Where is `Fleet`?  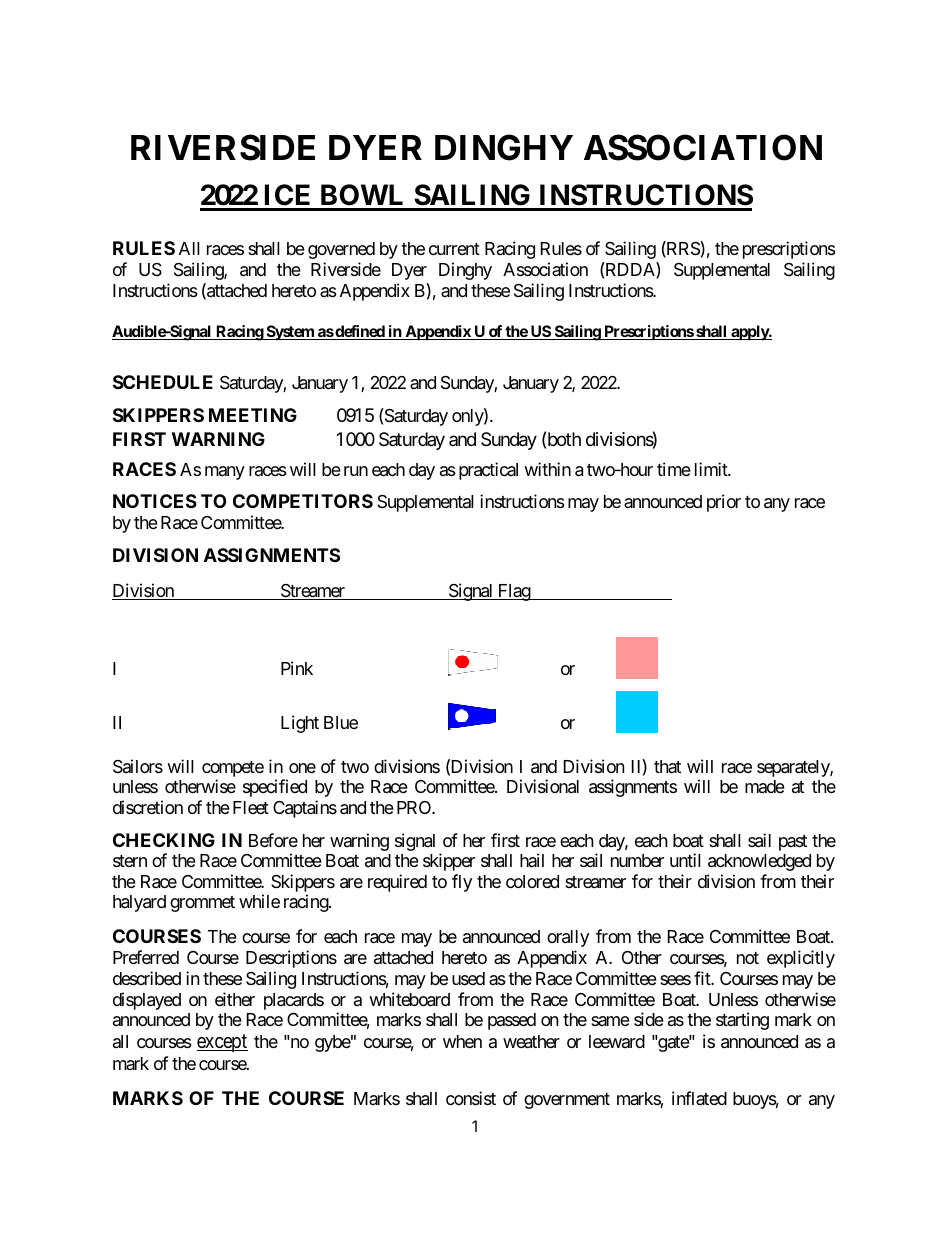 Fleet is located at coordinates (251, 807).
